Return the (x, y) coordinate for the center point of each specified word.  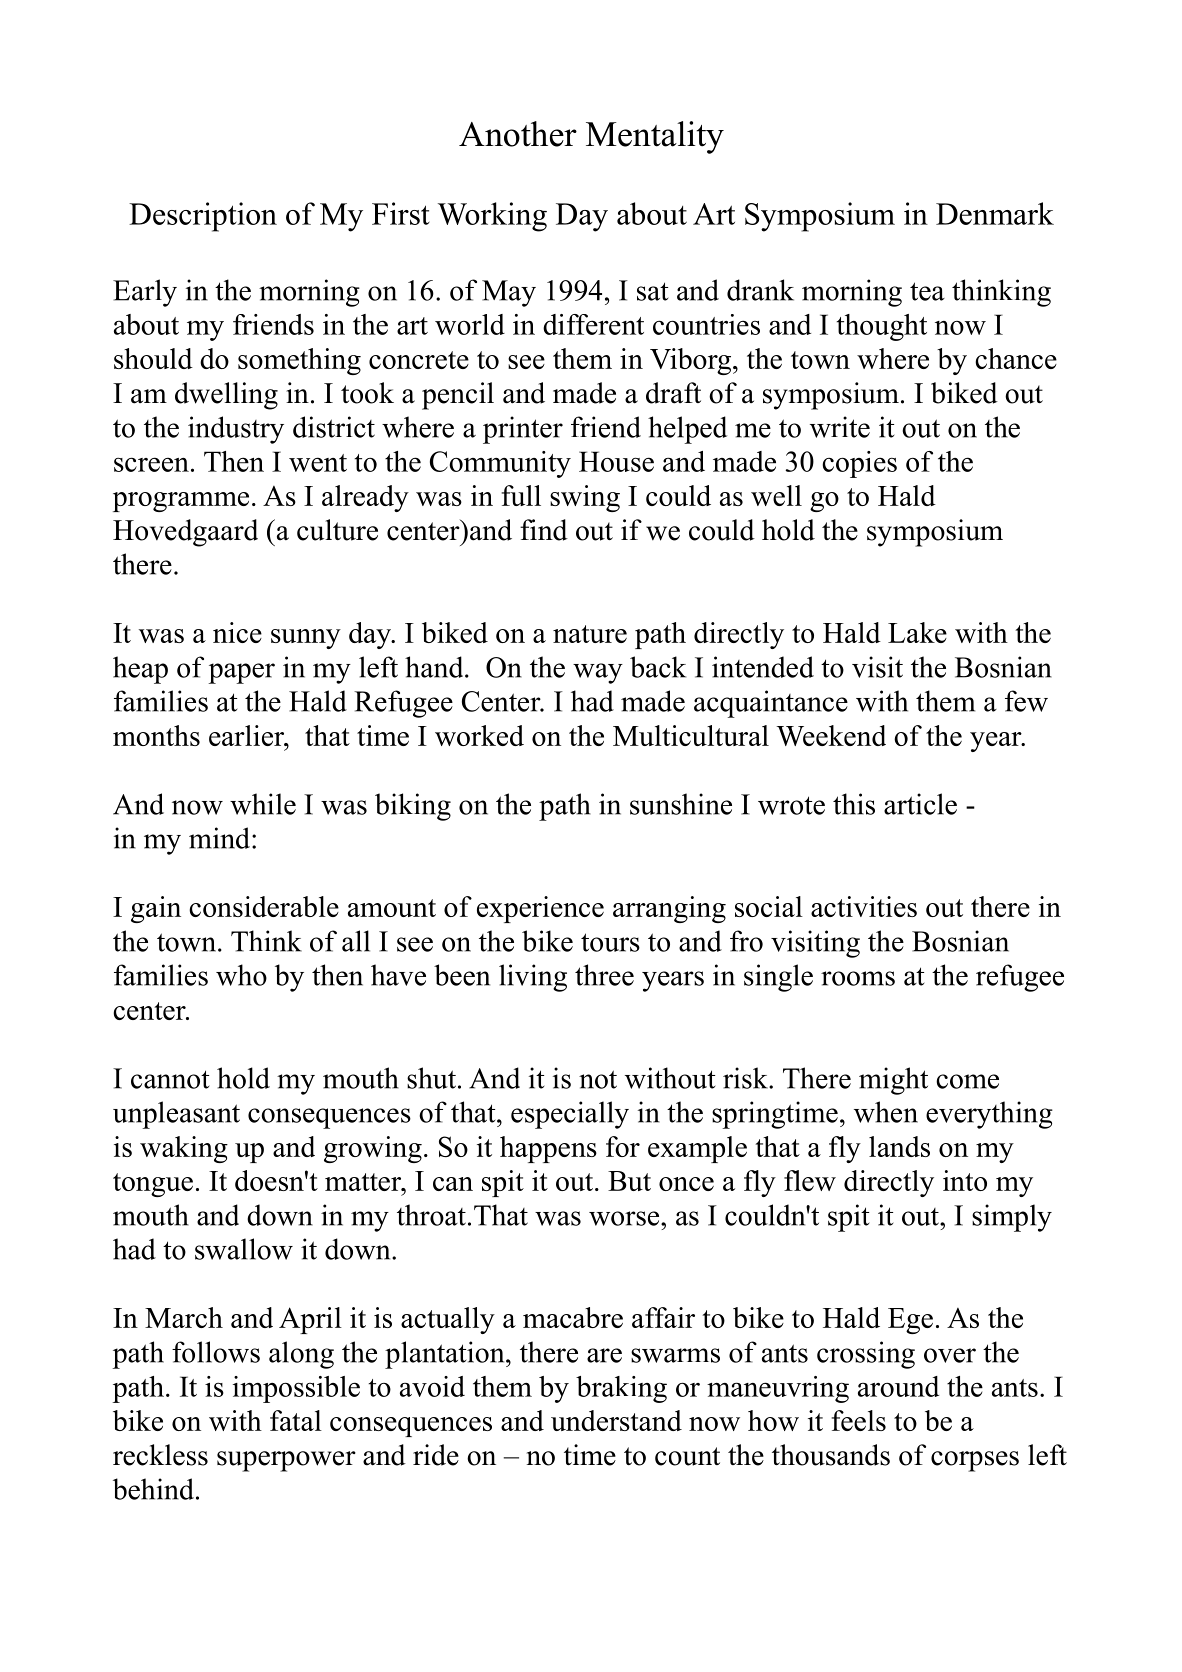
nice (237, 632)
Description (203, 217)
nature (590, 634)
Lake (917, 632)
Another (518, 134)
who (241, 975)
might (893, 1081)
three (604, 975)
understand (616, 1420)
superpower (286, 1461)
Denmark (995, 213)
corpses (975, 1461)
